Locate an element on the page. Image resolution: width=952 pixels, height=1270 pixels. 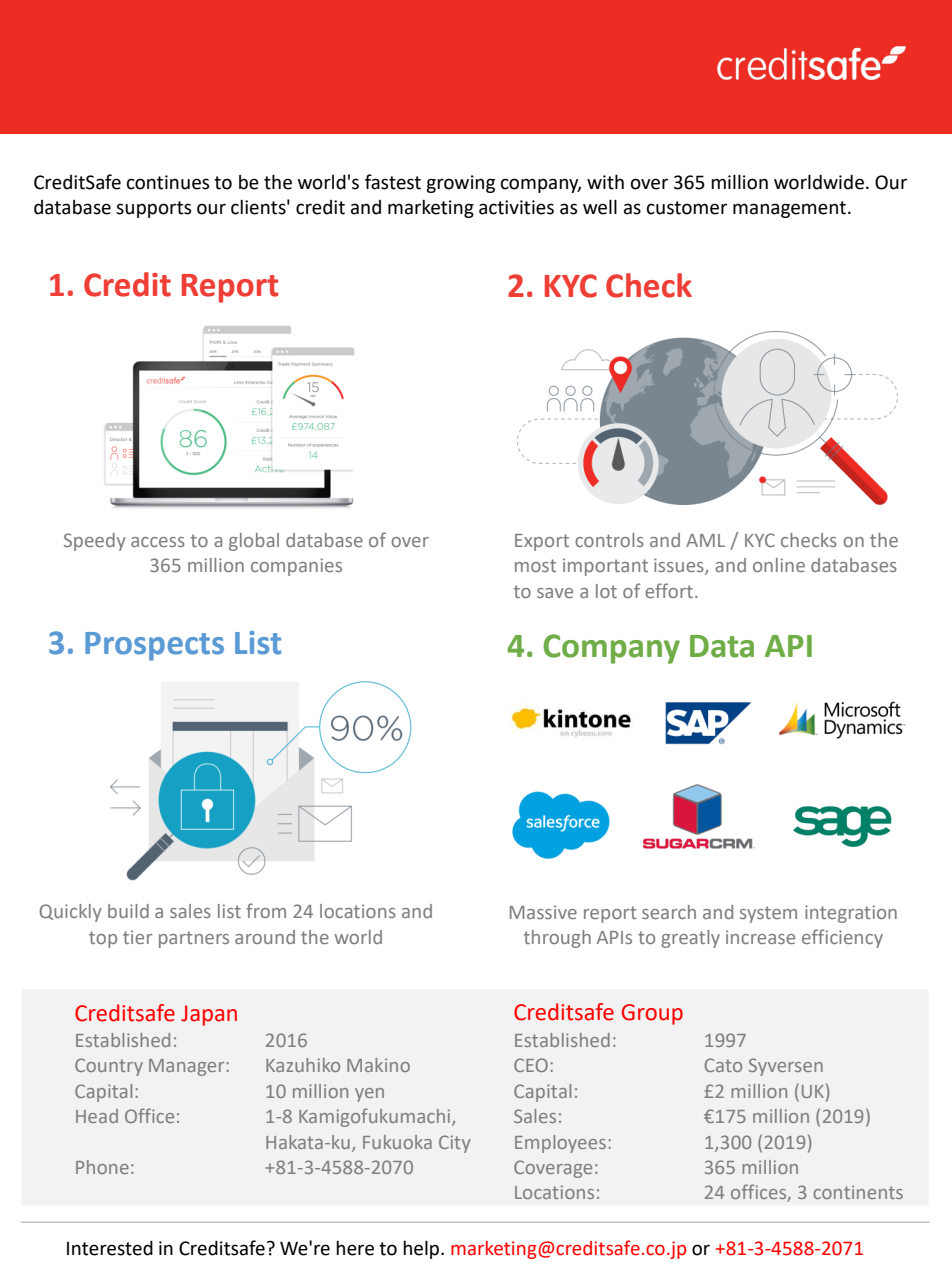
most is located at coordinates (535, 565).
